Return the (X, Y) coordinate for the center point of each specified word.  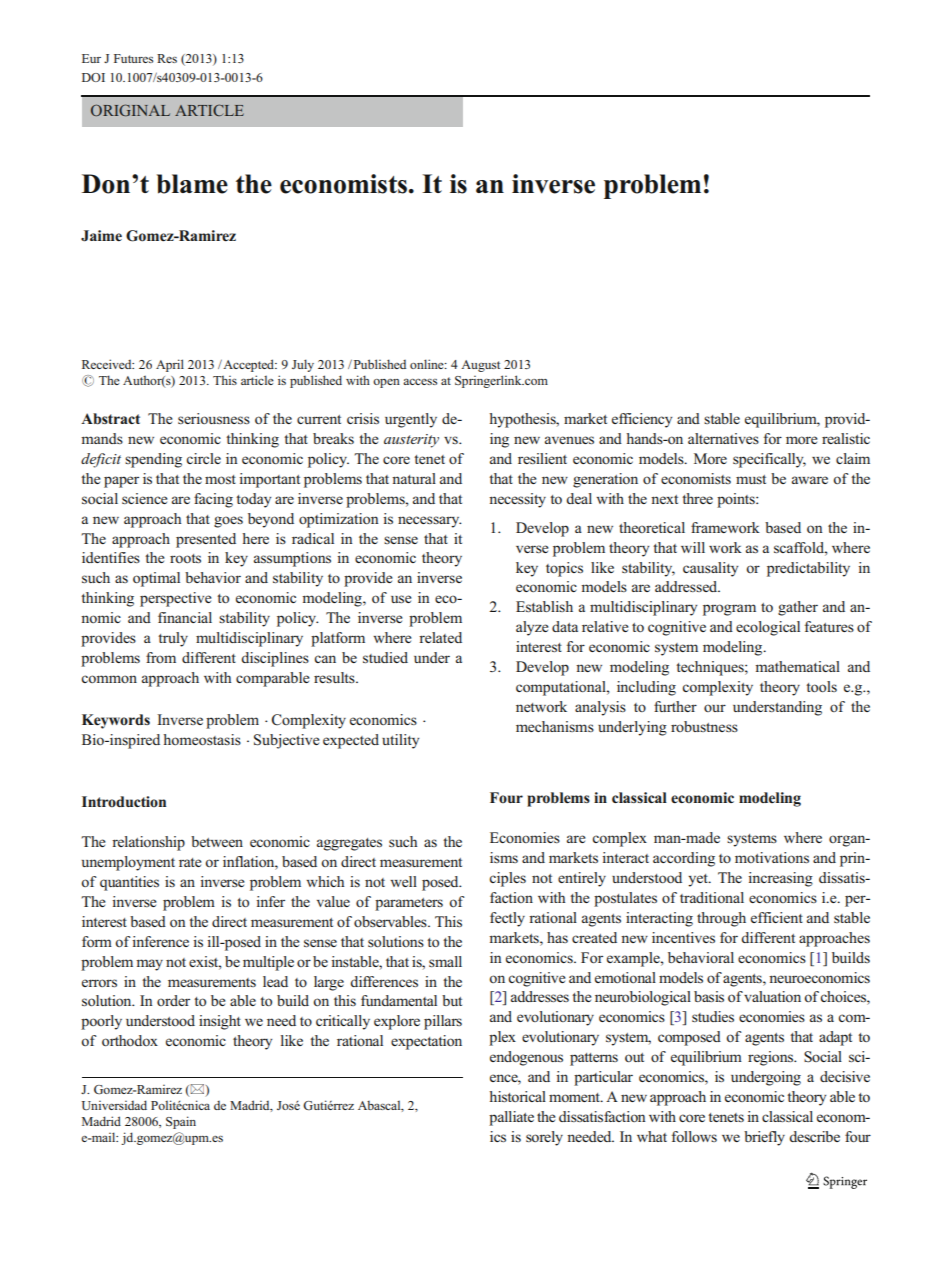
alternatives (723, 438)
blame (192, 184)
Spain (181, 1122)
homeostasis (202, 739)
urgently (411, 420)
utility (400, 741)
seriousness (214, 418)
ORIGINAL (130, 110)
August (480, 366)
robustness (704, 726)
